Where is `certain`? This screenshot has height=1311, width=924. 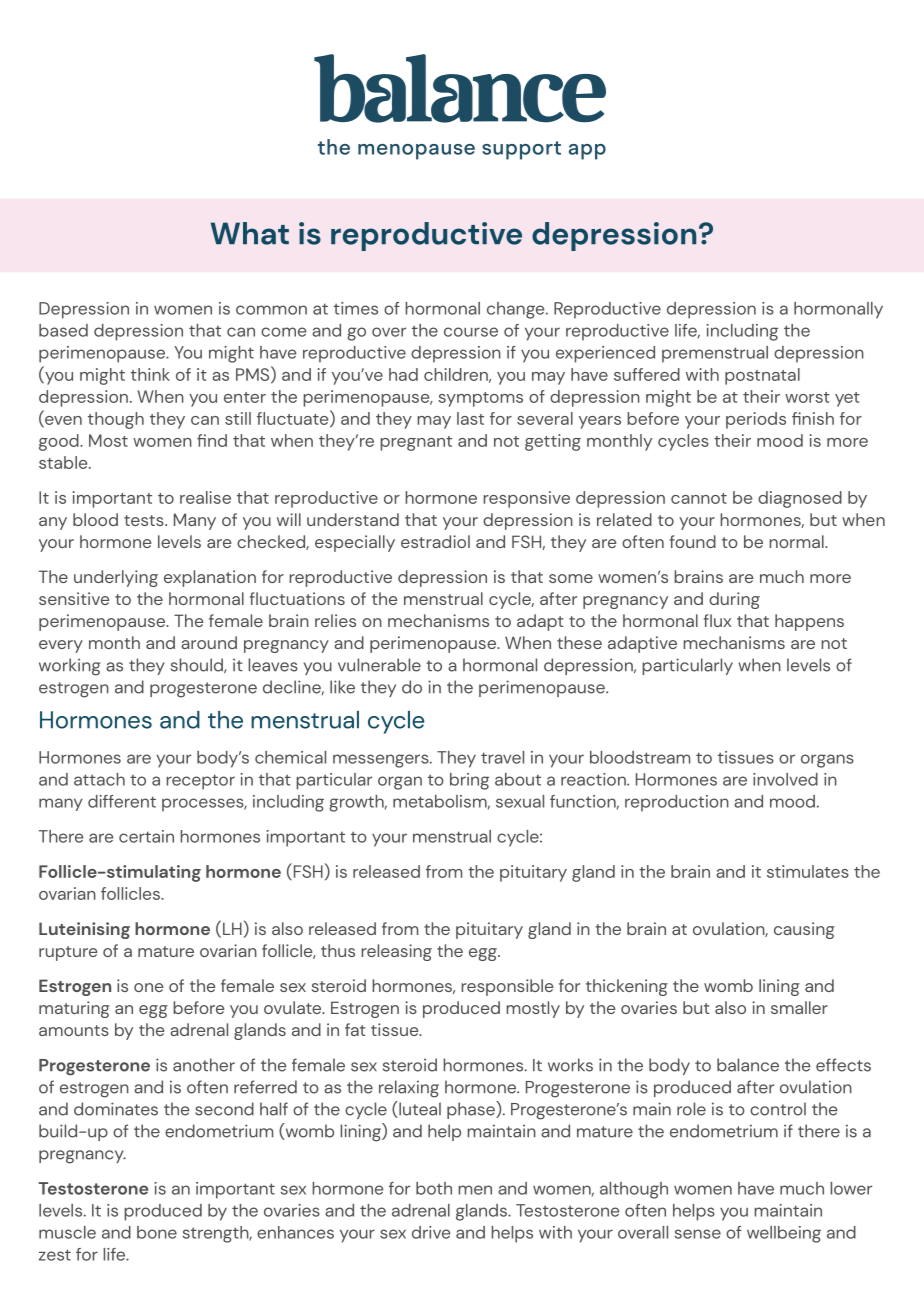
certain is located at coordinates (146, 836).
